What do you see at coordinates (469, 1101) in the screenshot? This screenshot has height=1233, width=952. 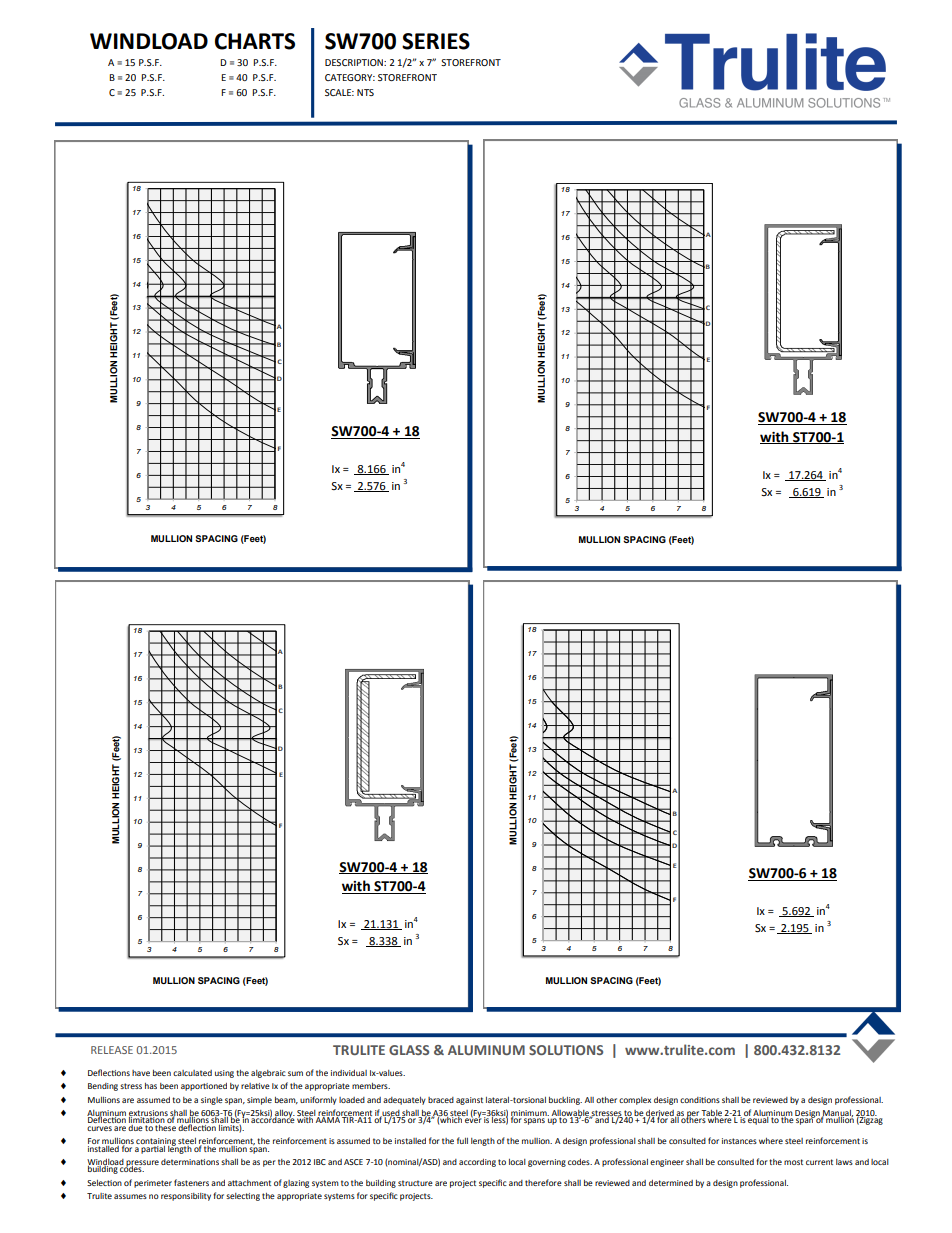 I see `against` at bounding box center [469, 1101].
